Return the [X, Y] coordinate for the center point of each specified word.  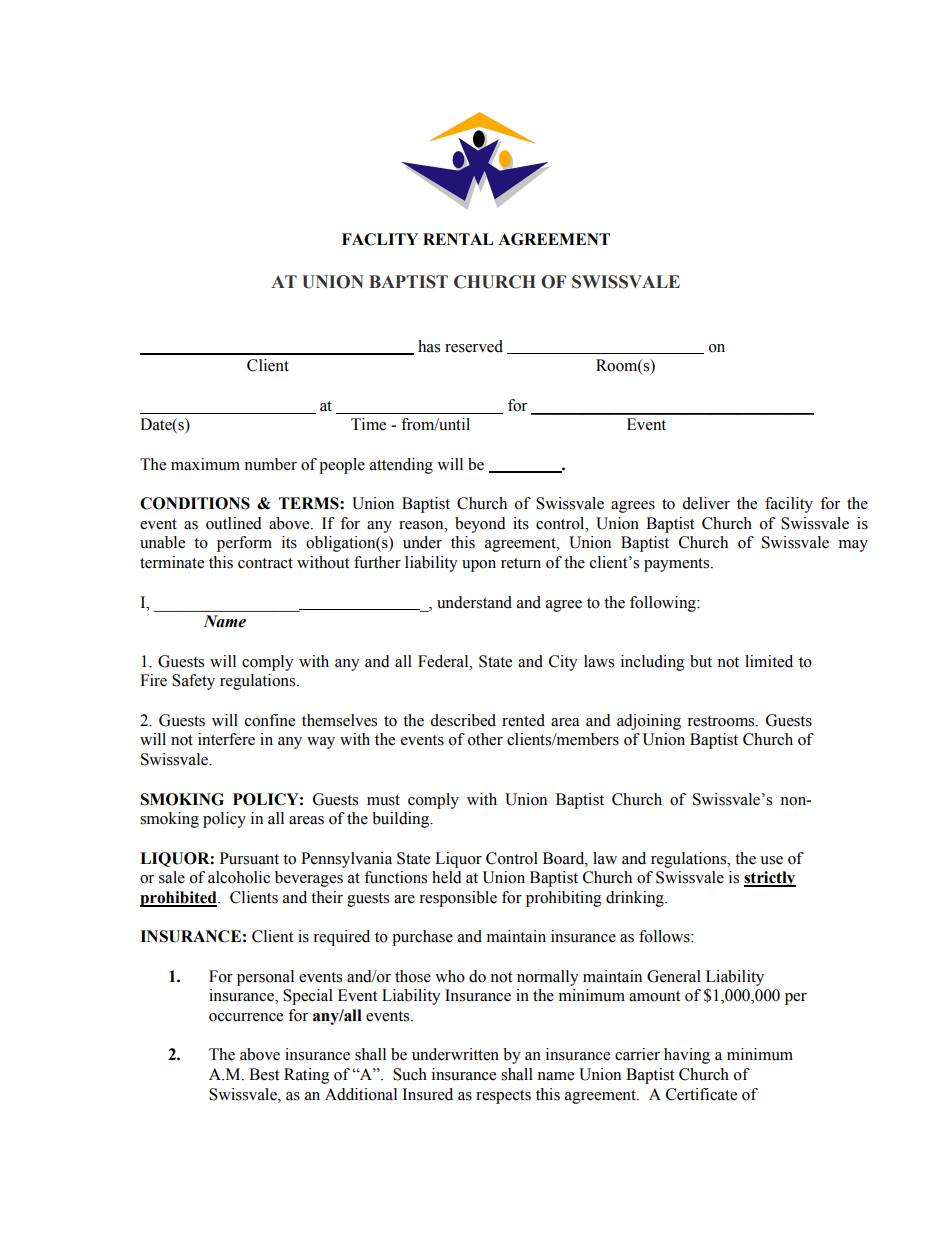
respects [503, 1097]
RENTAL [458, 239]
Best [264, 1074]
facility [789, 505]
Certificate [701, 1094]
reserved [474, 346]
